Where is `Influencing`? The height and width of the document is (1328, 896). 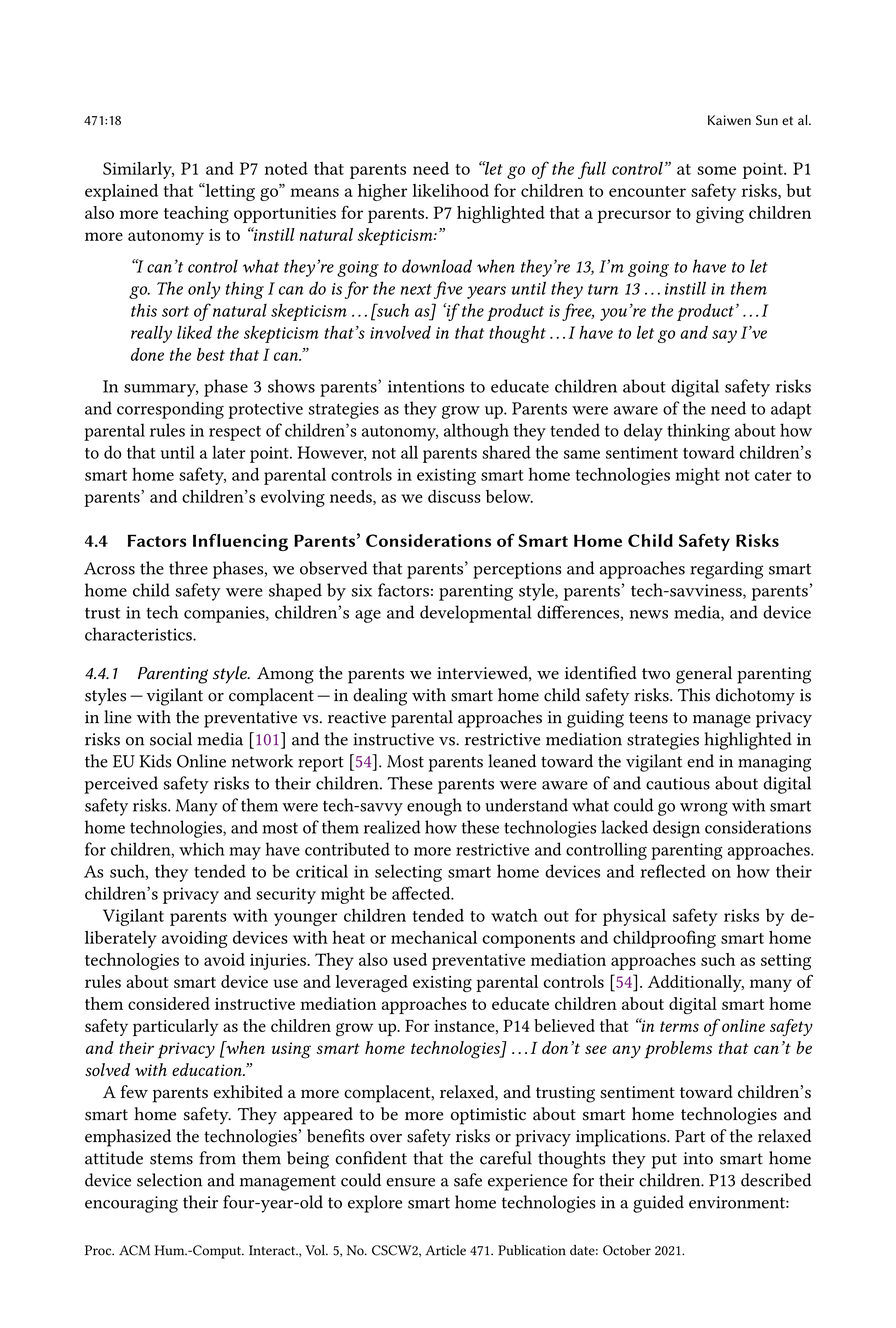
Influencing is located at coordinates (240, 542).
